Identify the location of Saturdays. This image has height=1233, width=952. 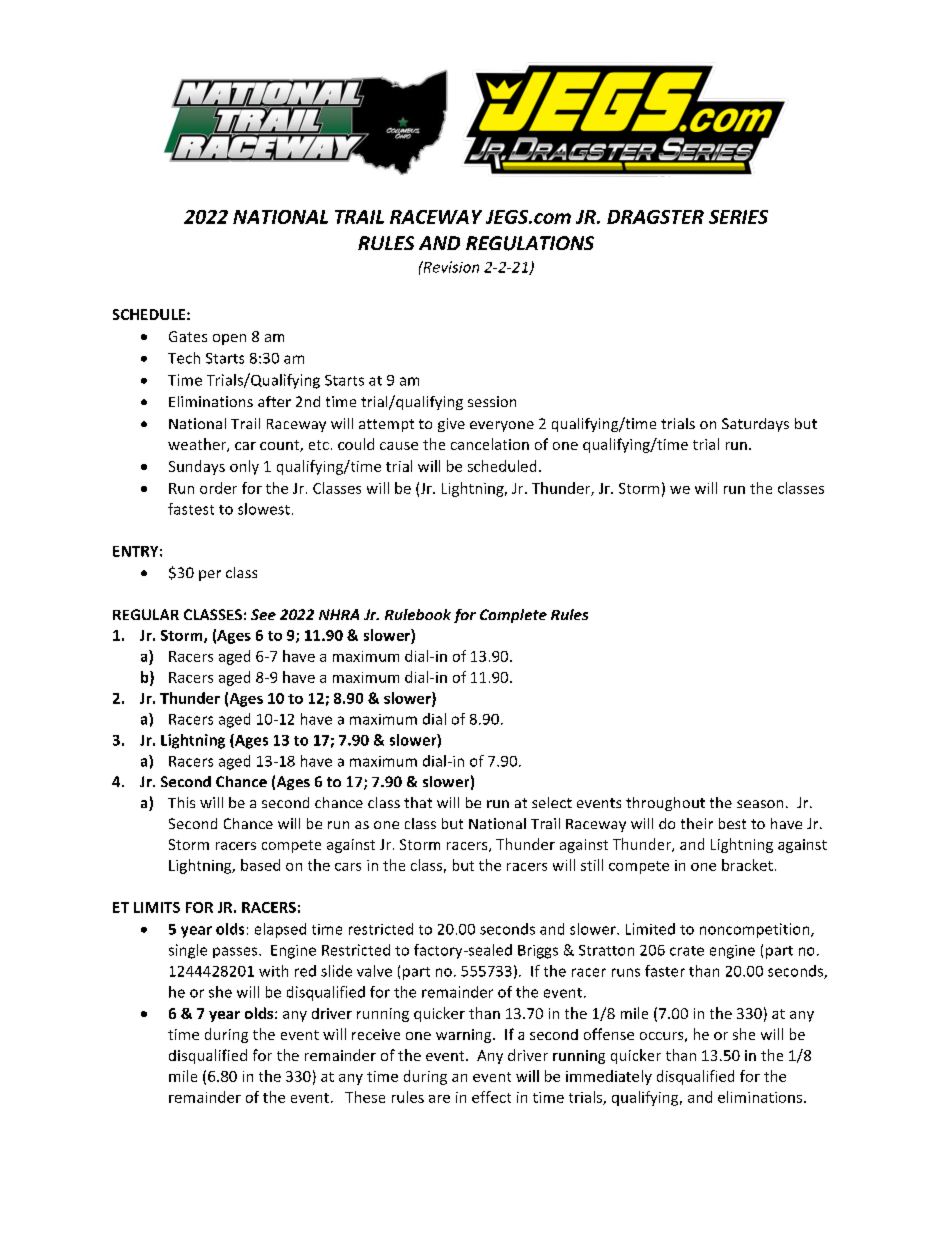
(755, 425).
